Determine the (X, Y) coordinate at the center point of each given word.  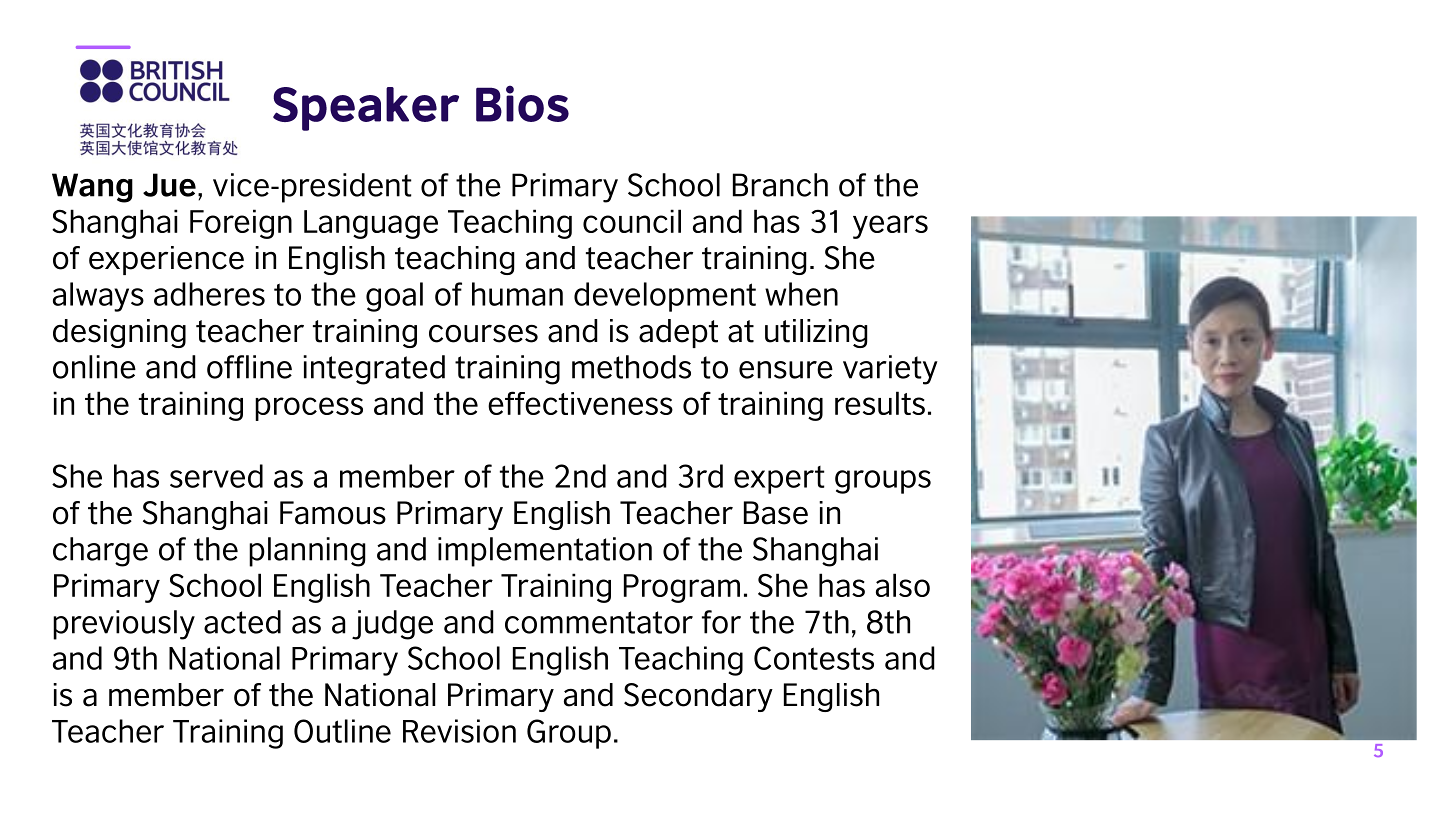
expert (779, 480)
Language (371, 224)
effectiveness (580, 403)
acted (242, 622)
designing (119, 333)
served (216, 476)
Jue (169, 185)
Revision (459, 731)
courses (483, 334)
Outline (342, 731)
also (903, 585)
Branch (780, 185)
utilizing (816, 333)
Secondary (698, 697)
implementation (545, 552)
